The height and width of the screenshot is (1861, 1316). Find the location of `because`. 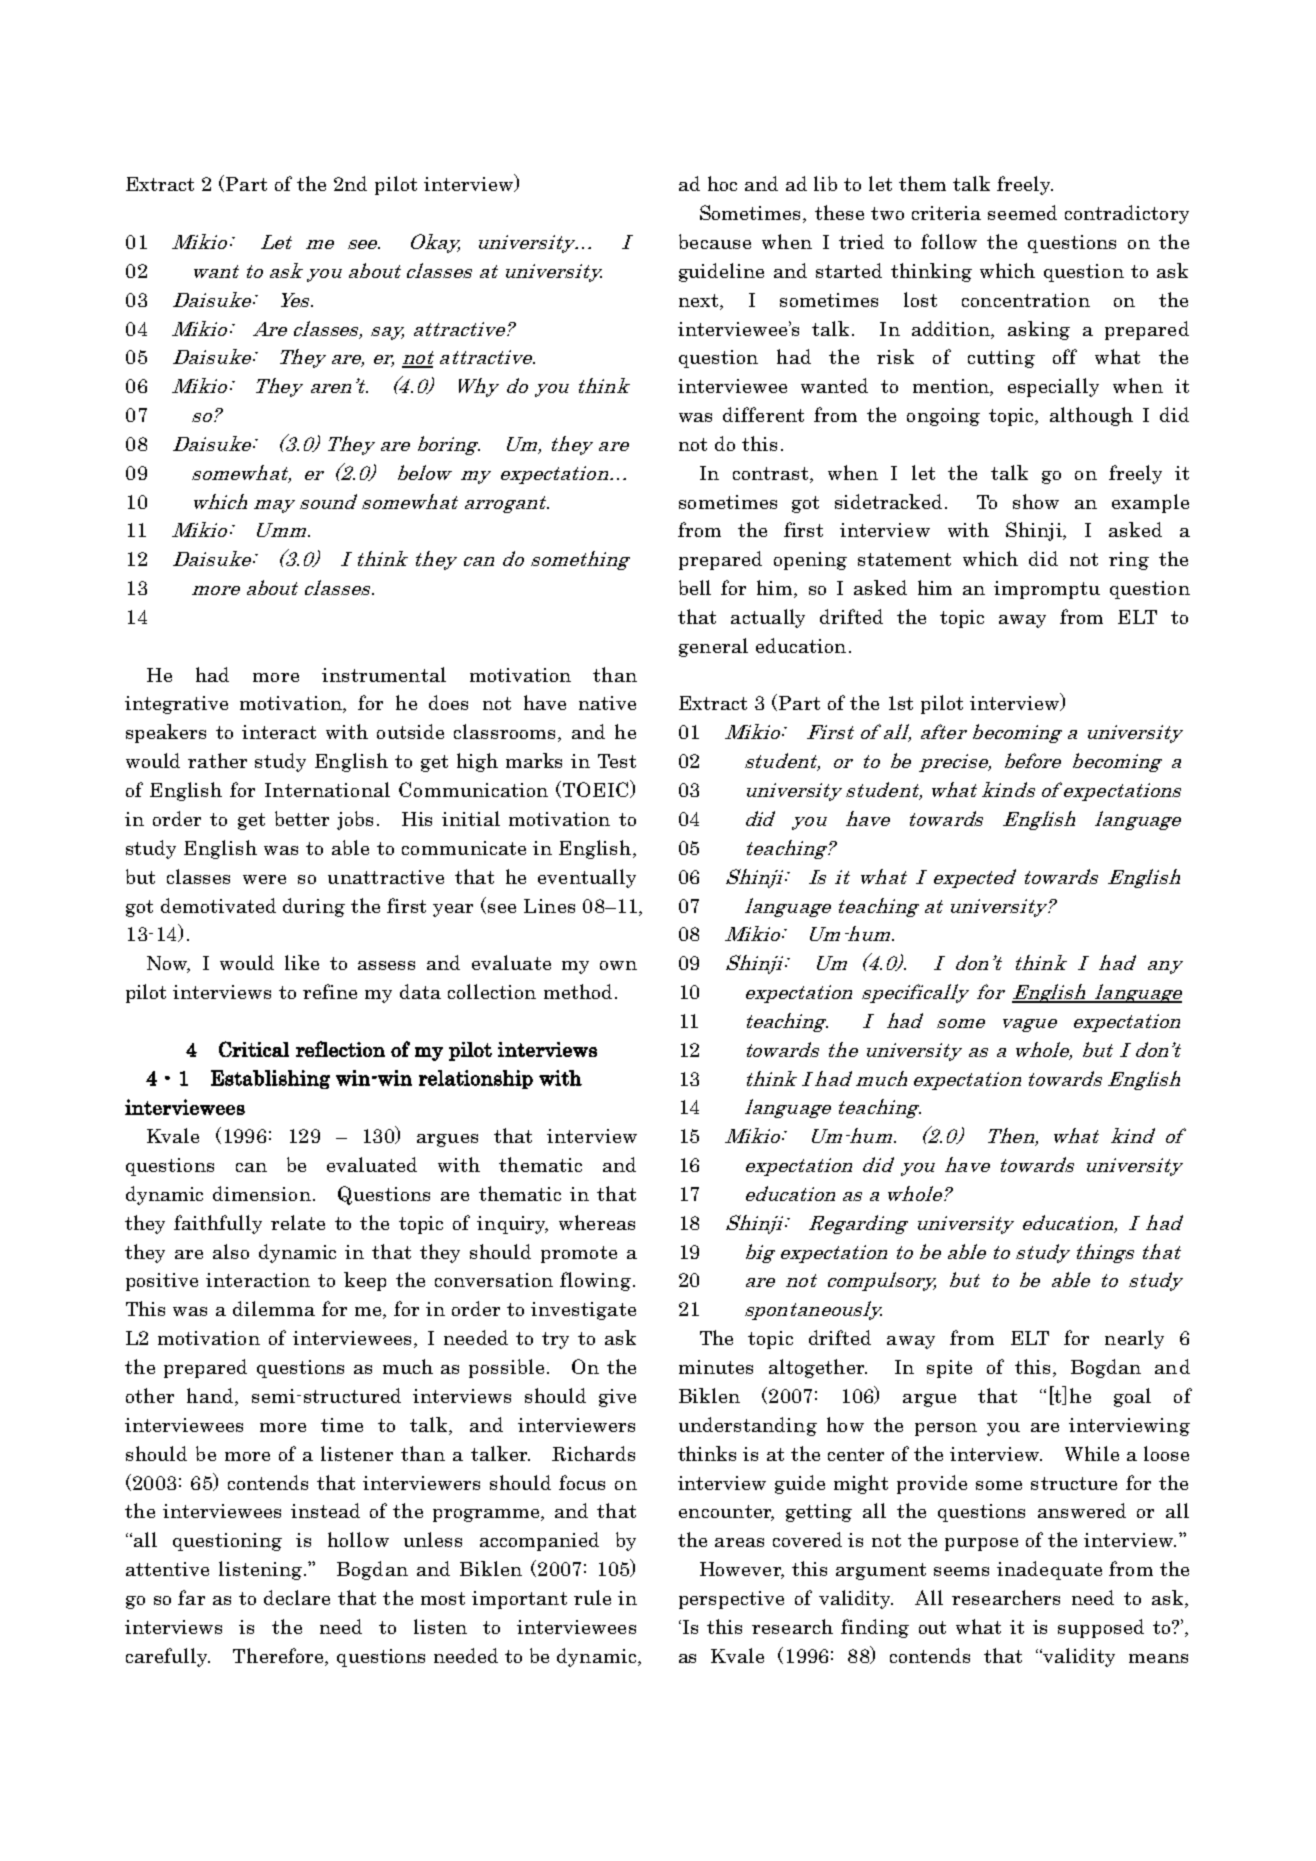

because is located at coordinates (715, 241).
